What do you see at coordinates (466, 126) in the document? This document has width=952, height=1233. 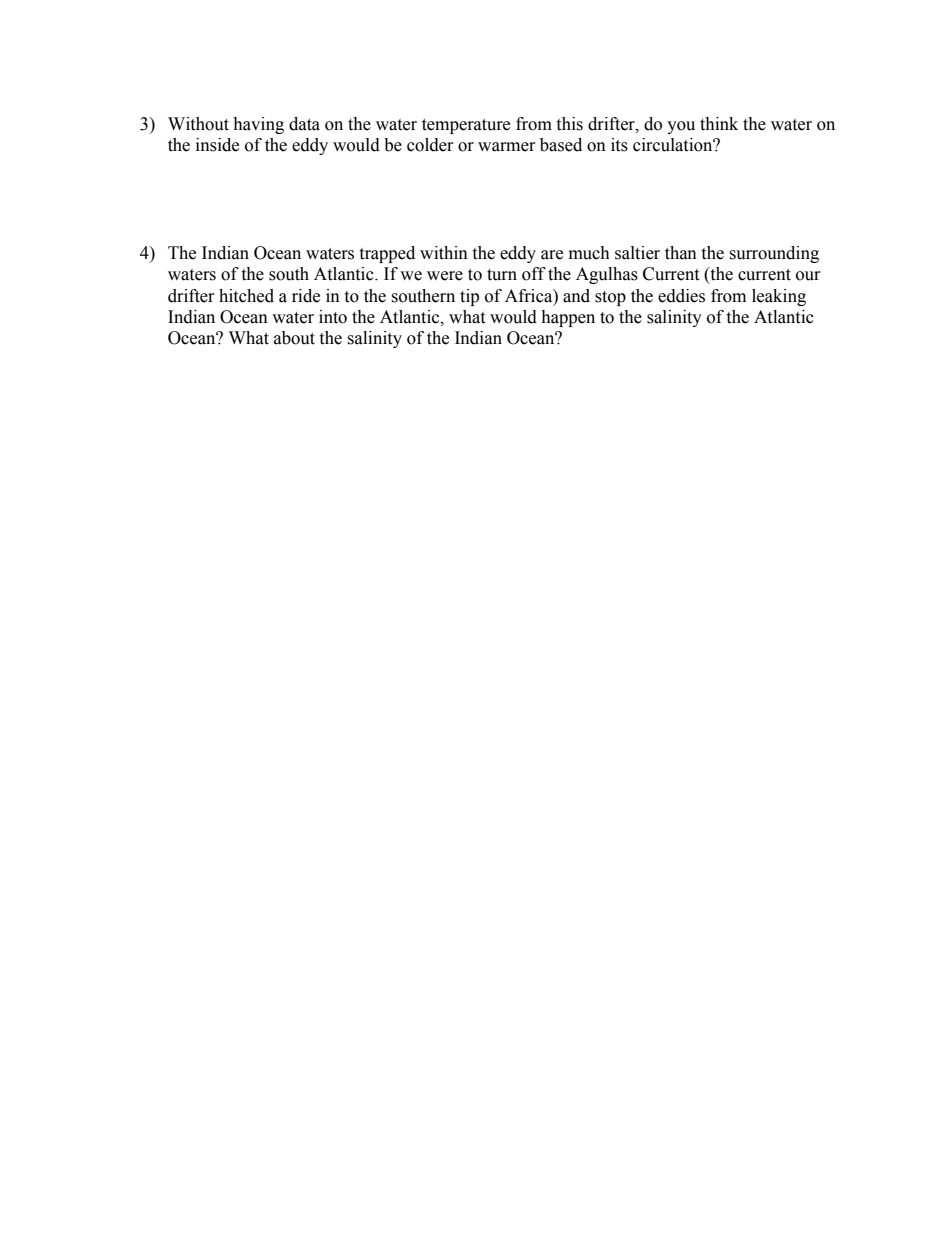 I see `temperature` at bounding box center [466, 126].
